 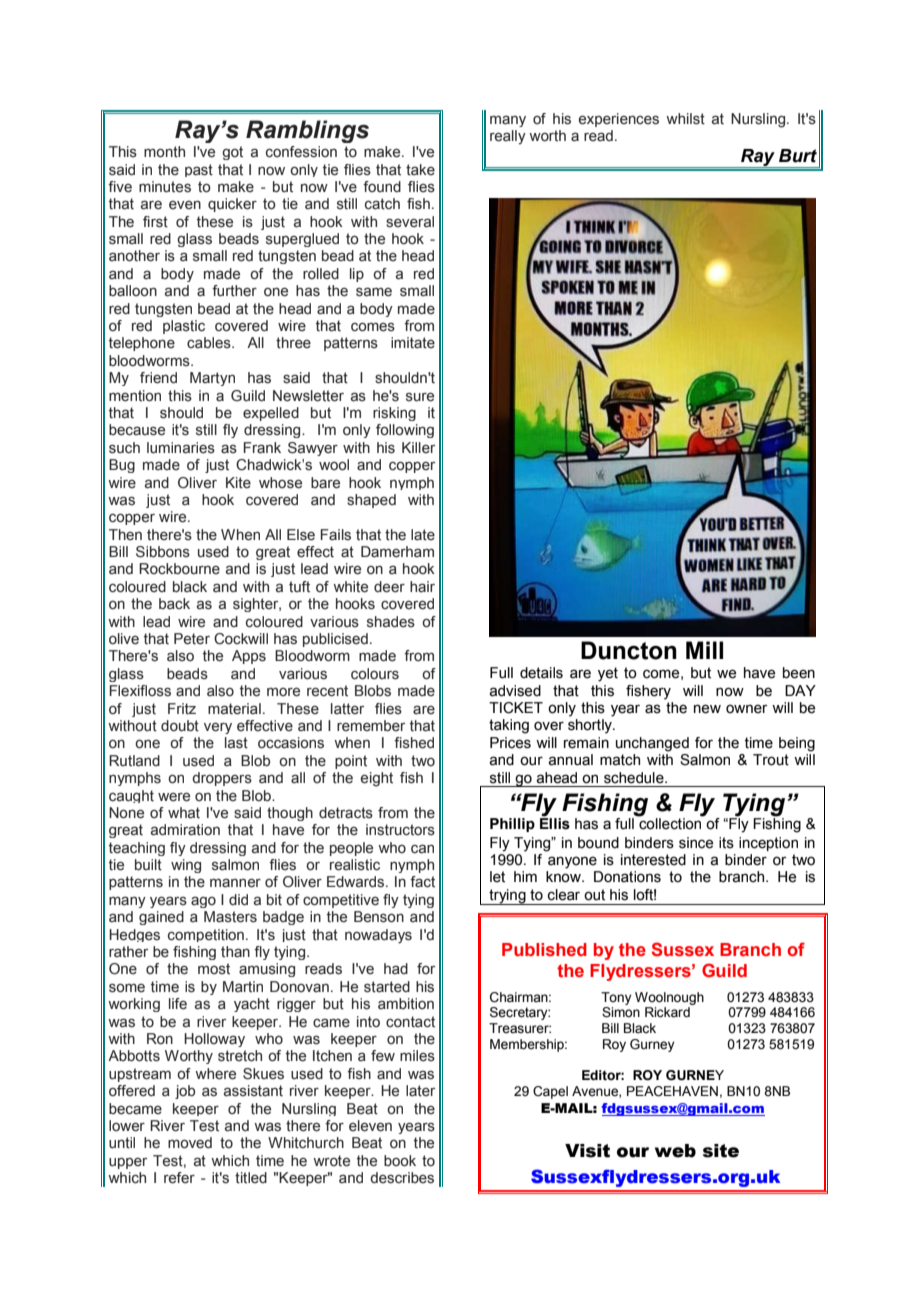 What do you see at coordinates (190, 1143) in the image?
I see `moved` at bounding box center [190, 1143].
